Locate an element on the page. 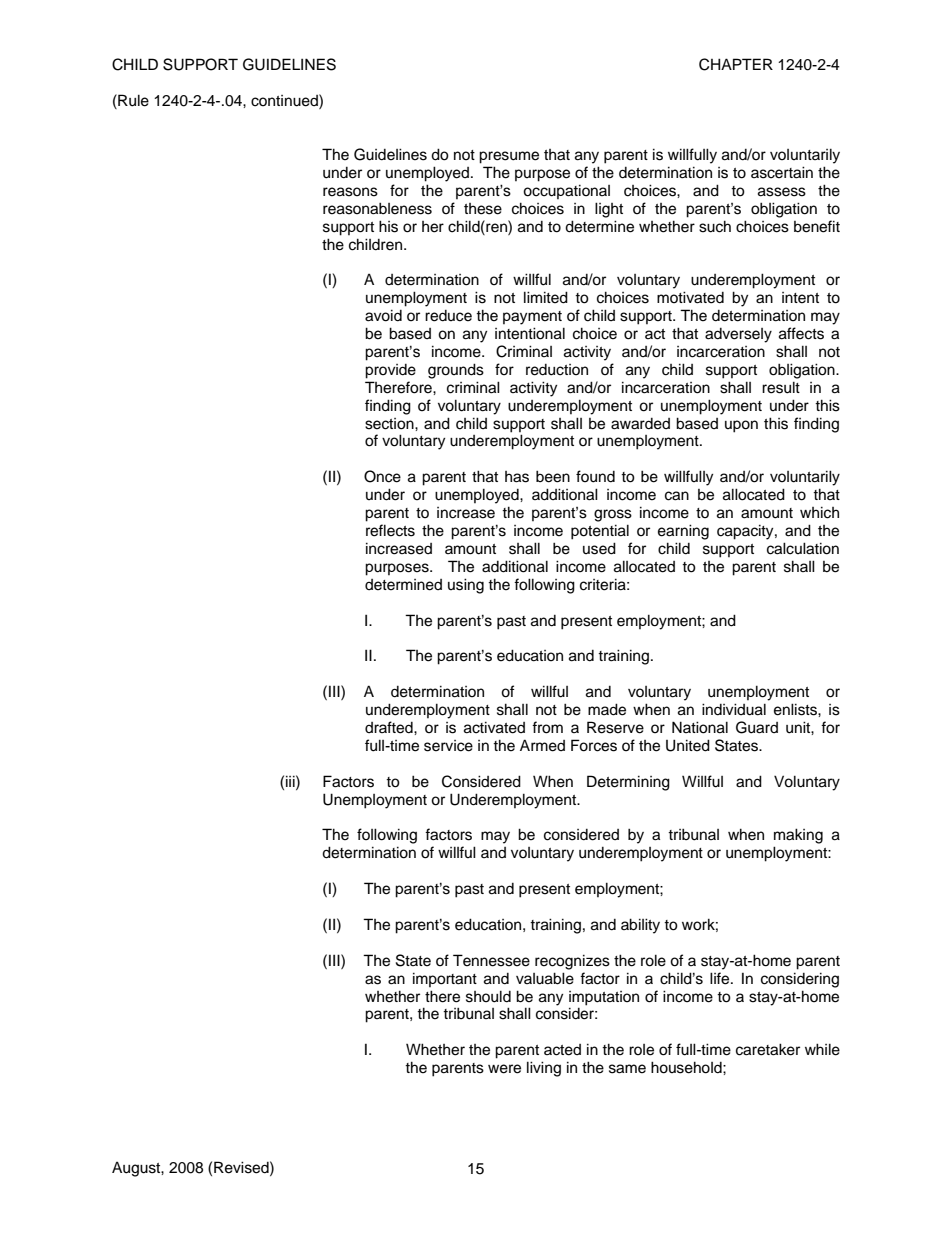  caretaker is located at coordinates (768, 1049).
